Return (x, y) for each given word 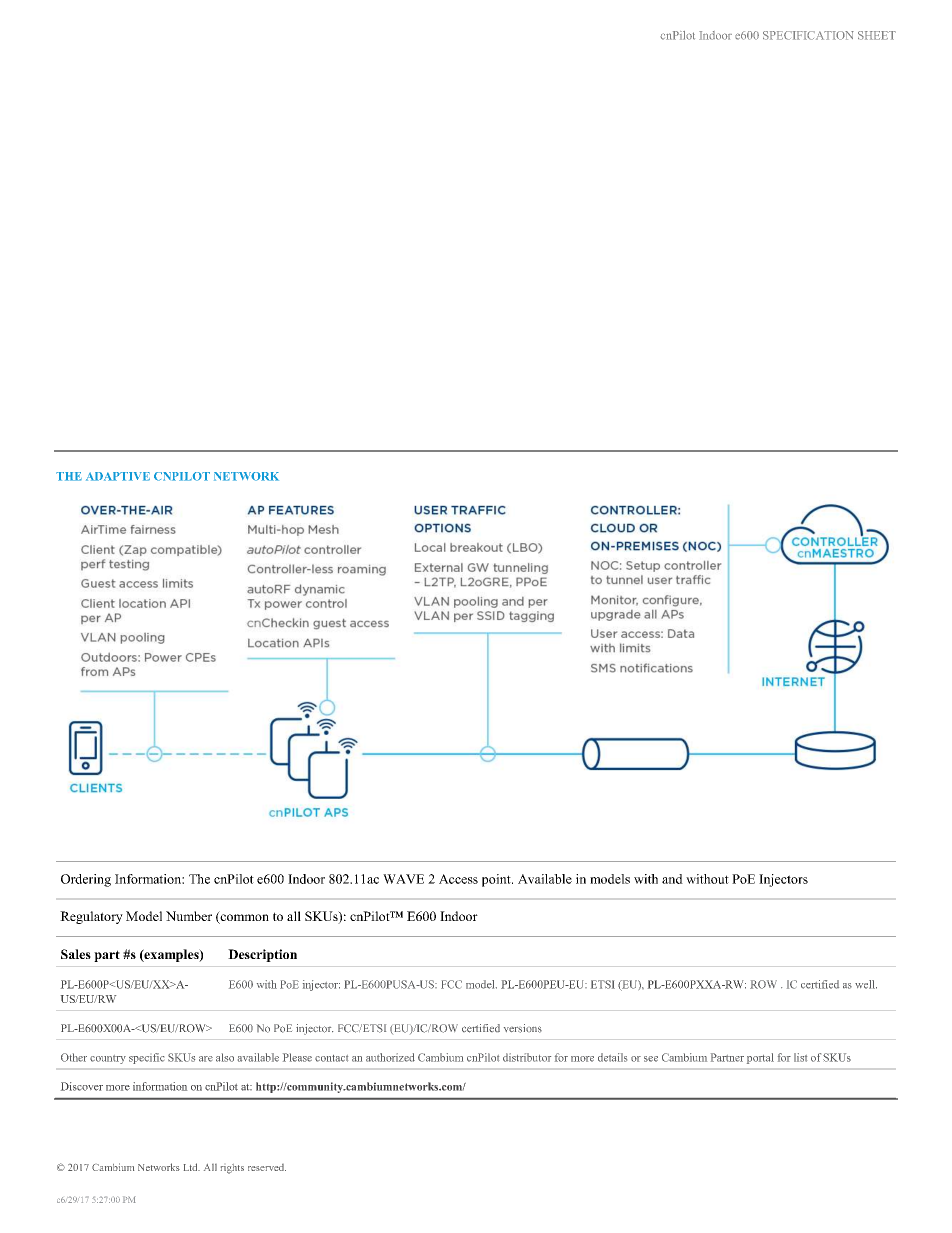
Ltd (192, 1167)
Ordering (86, 880)
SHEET (877, 35)
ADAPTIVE (118, 476)
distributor (527, 1057)
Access (458, 879)
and (672, 879)
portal (760, 1058)
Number (189, 916)
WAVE (403, 879)
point (497, 880)
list (800, 1057)
